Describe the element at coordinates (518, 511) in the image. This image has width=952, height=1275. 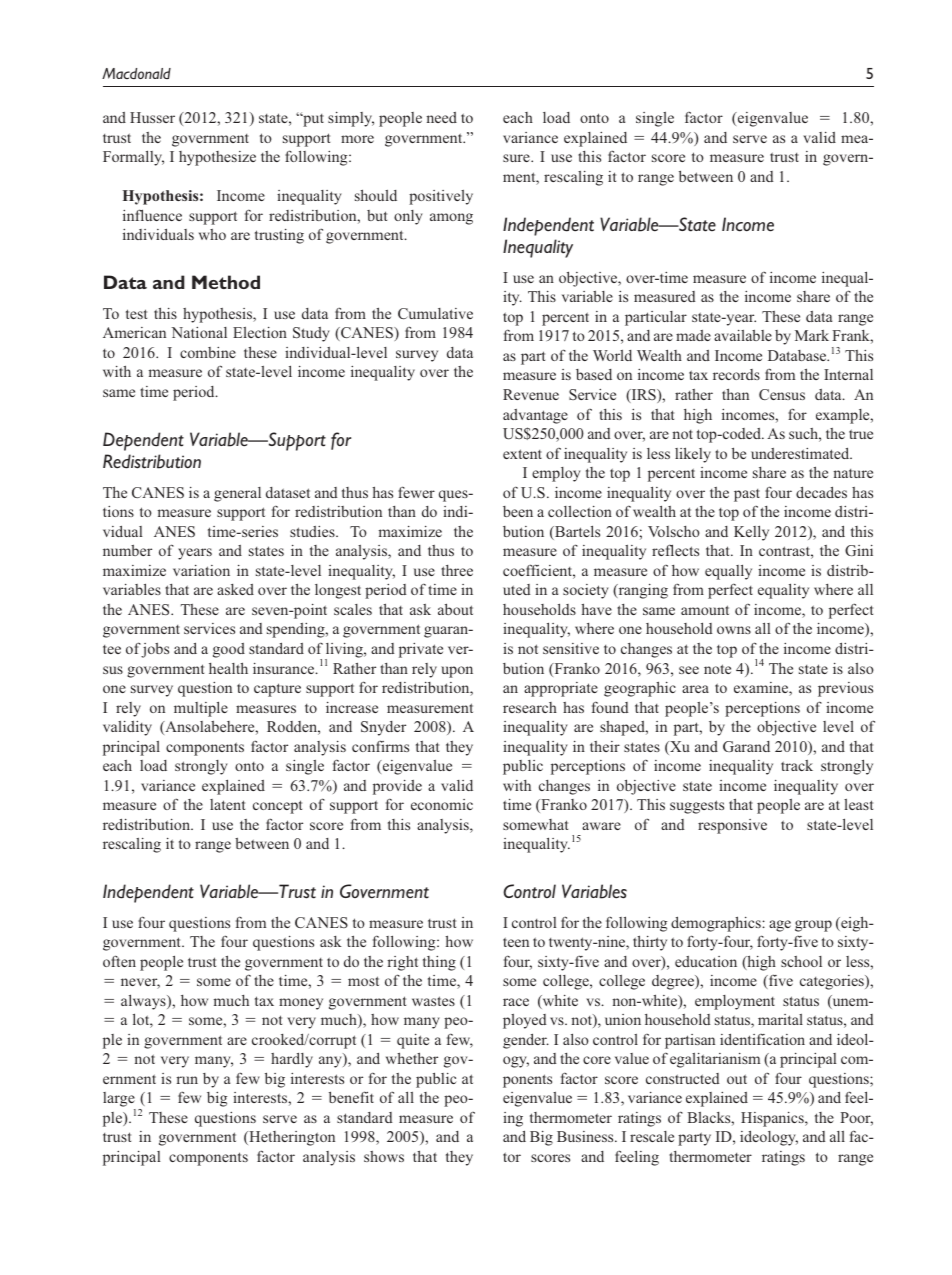
I see `been` at that location.
